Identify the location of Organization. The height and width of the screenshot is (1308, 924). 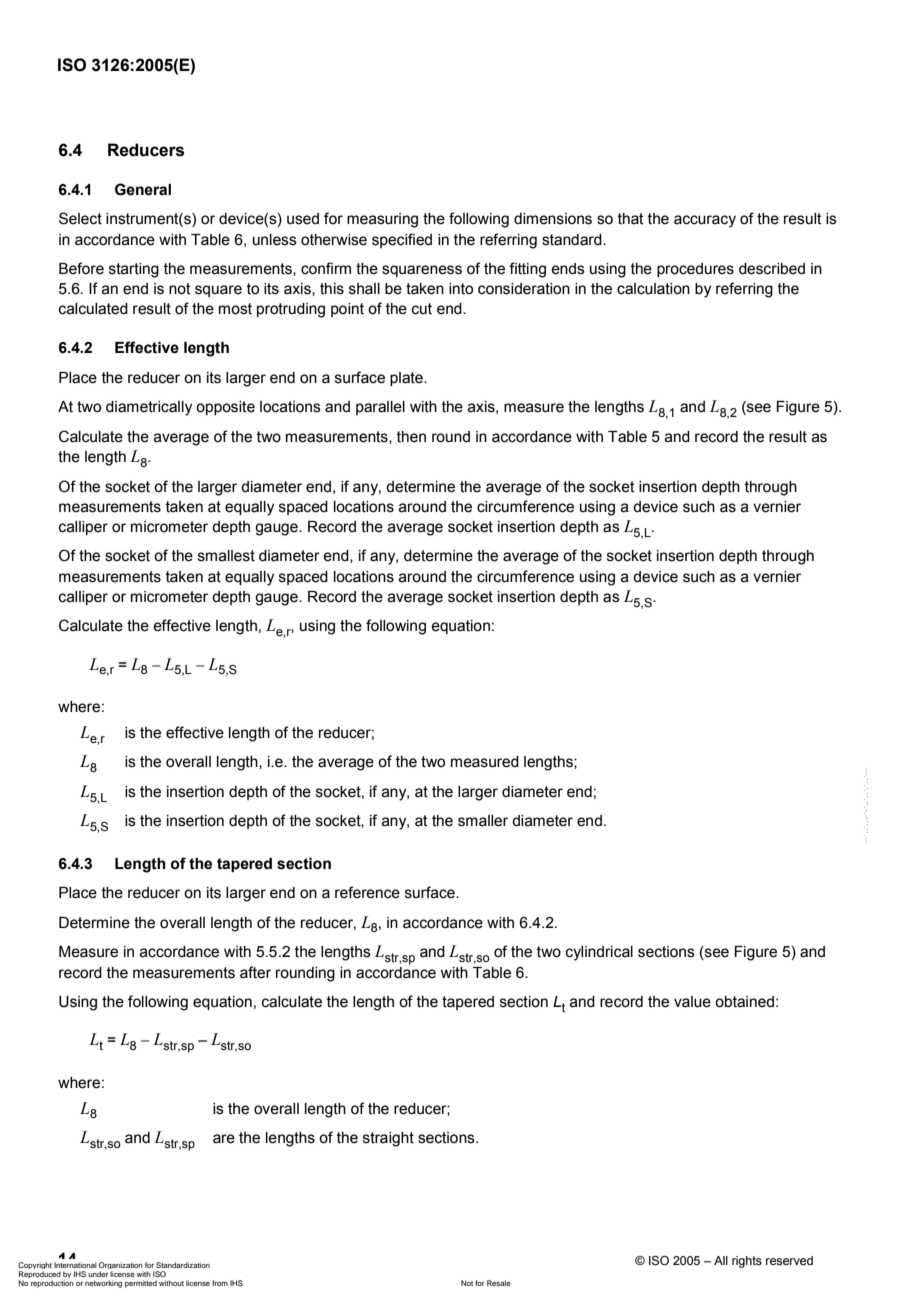
(121, 1267).
